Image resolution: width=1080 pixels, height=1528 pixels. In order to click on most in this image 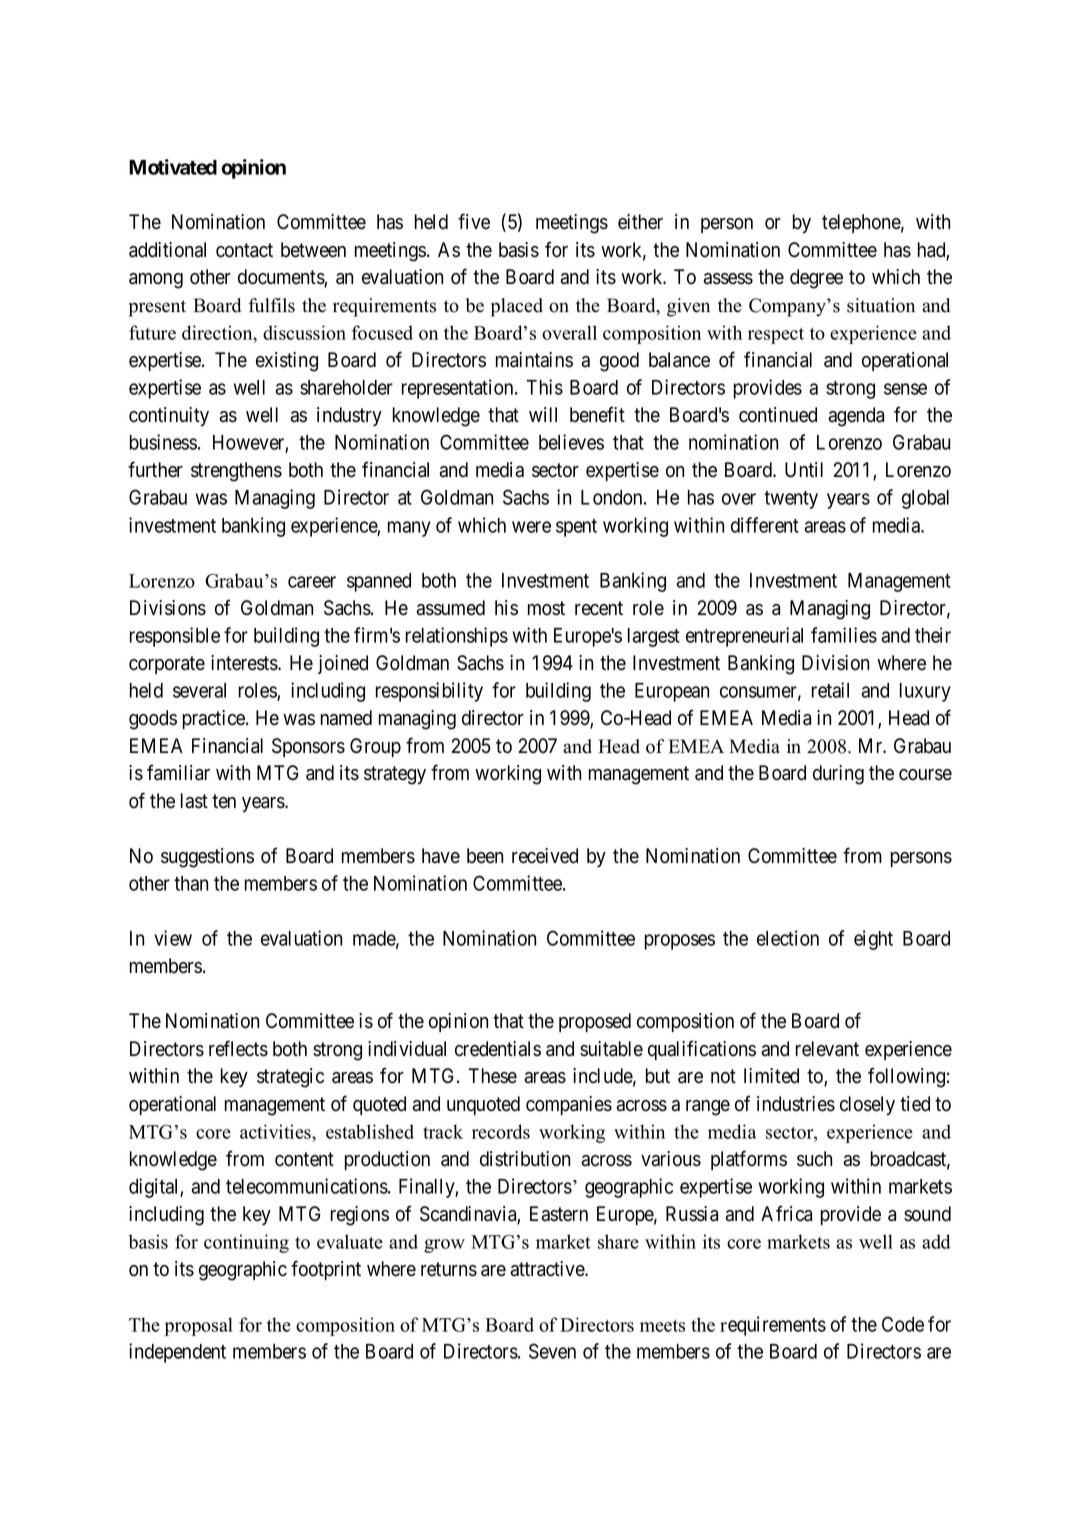, I will do `click(546, 608)`.
